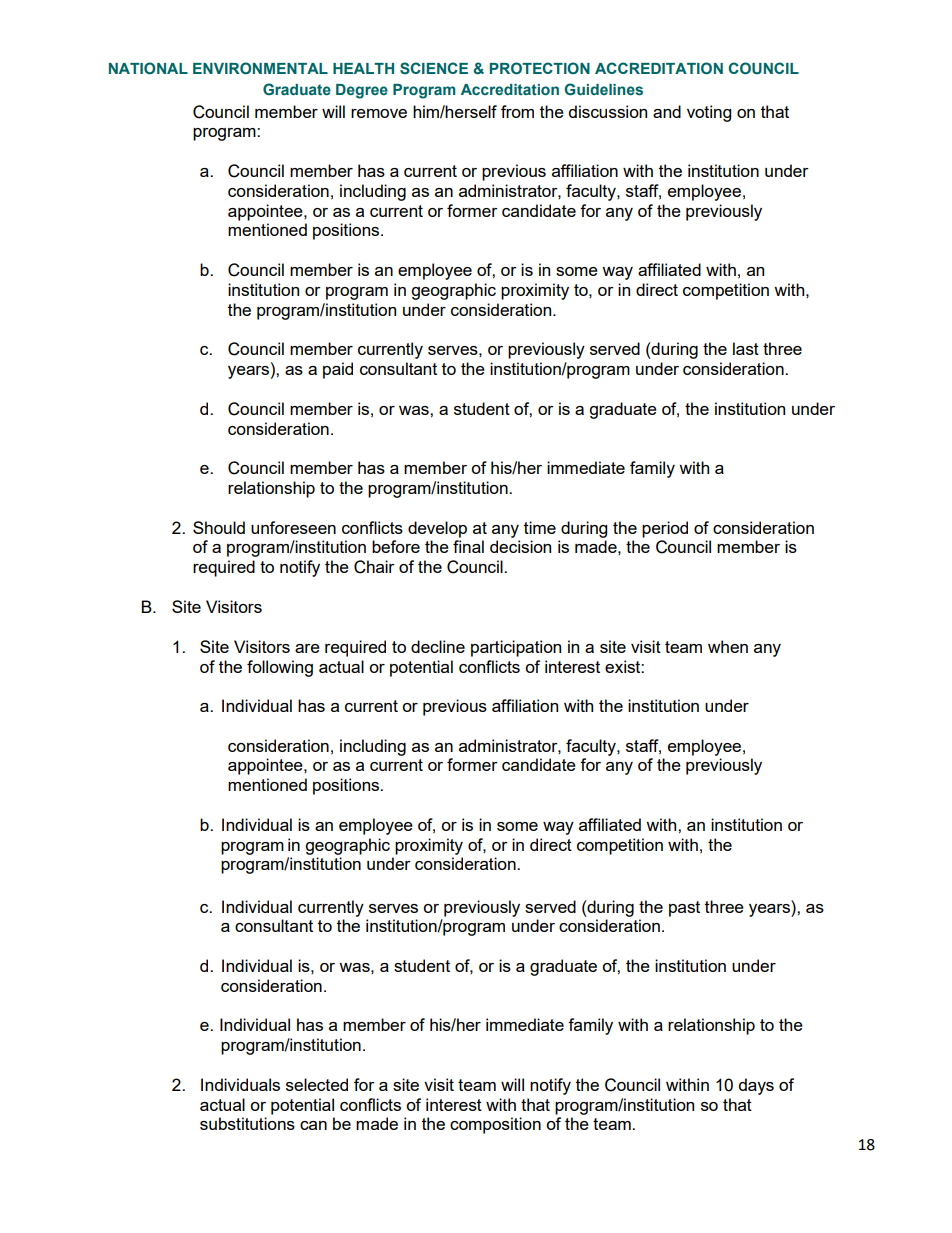  What do you see at coordinates (517, 111) in the screenshot?
I see `from` at bounding box center [517, 111].
